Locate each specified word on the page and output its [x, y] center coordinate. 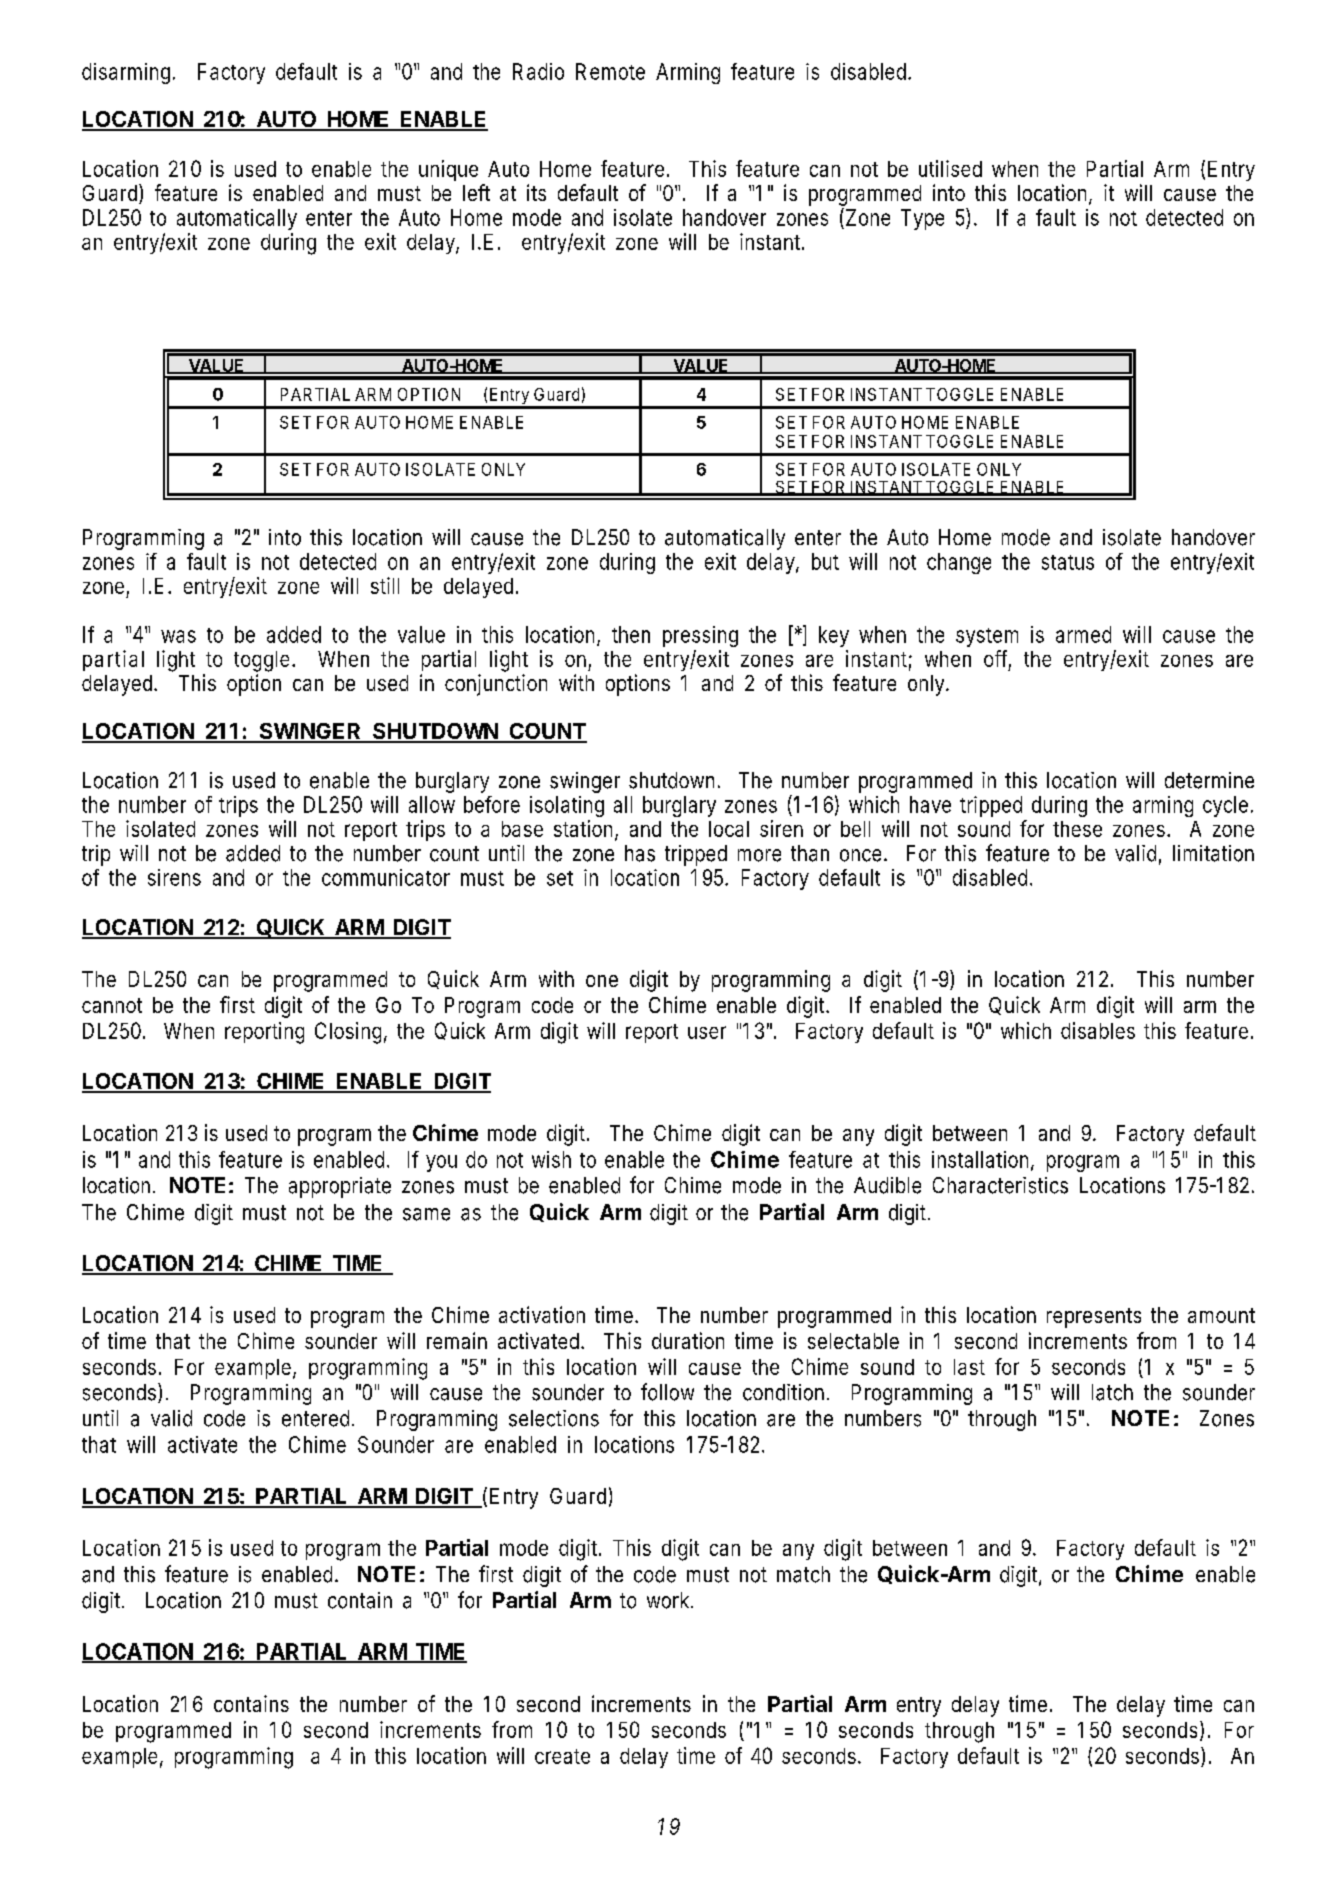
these [1077, 829]
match [803, 1574]
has [640, 853]
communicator [386, 877]
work [669, 1600]
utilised [950, 168]
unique [448, 170]
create [562, 1756]
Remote [610, 71]
